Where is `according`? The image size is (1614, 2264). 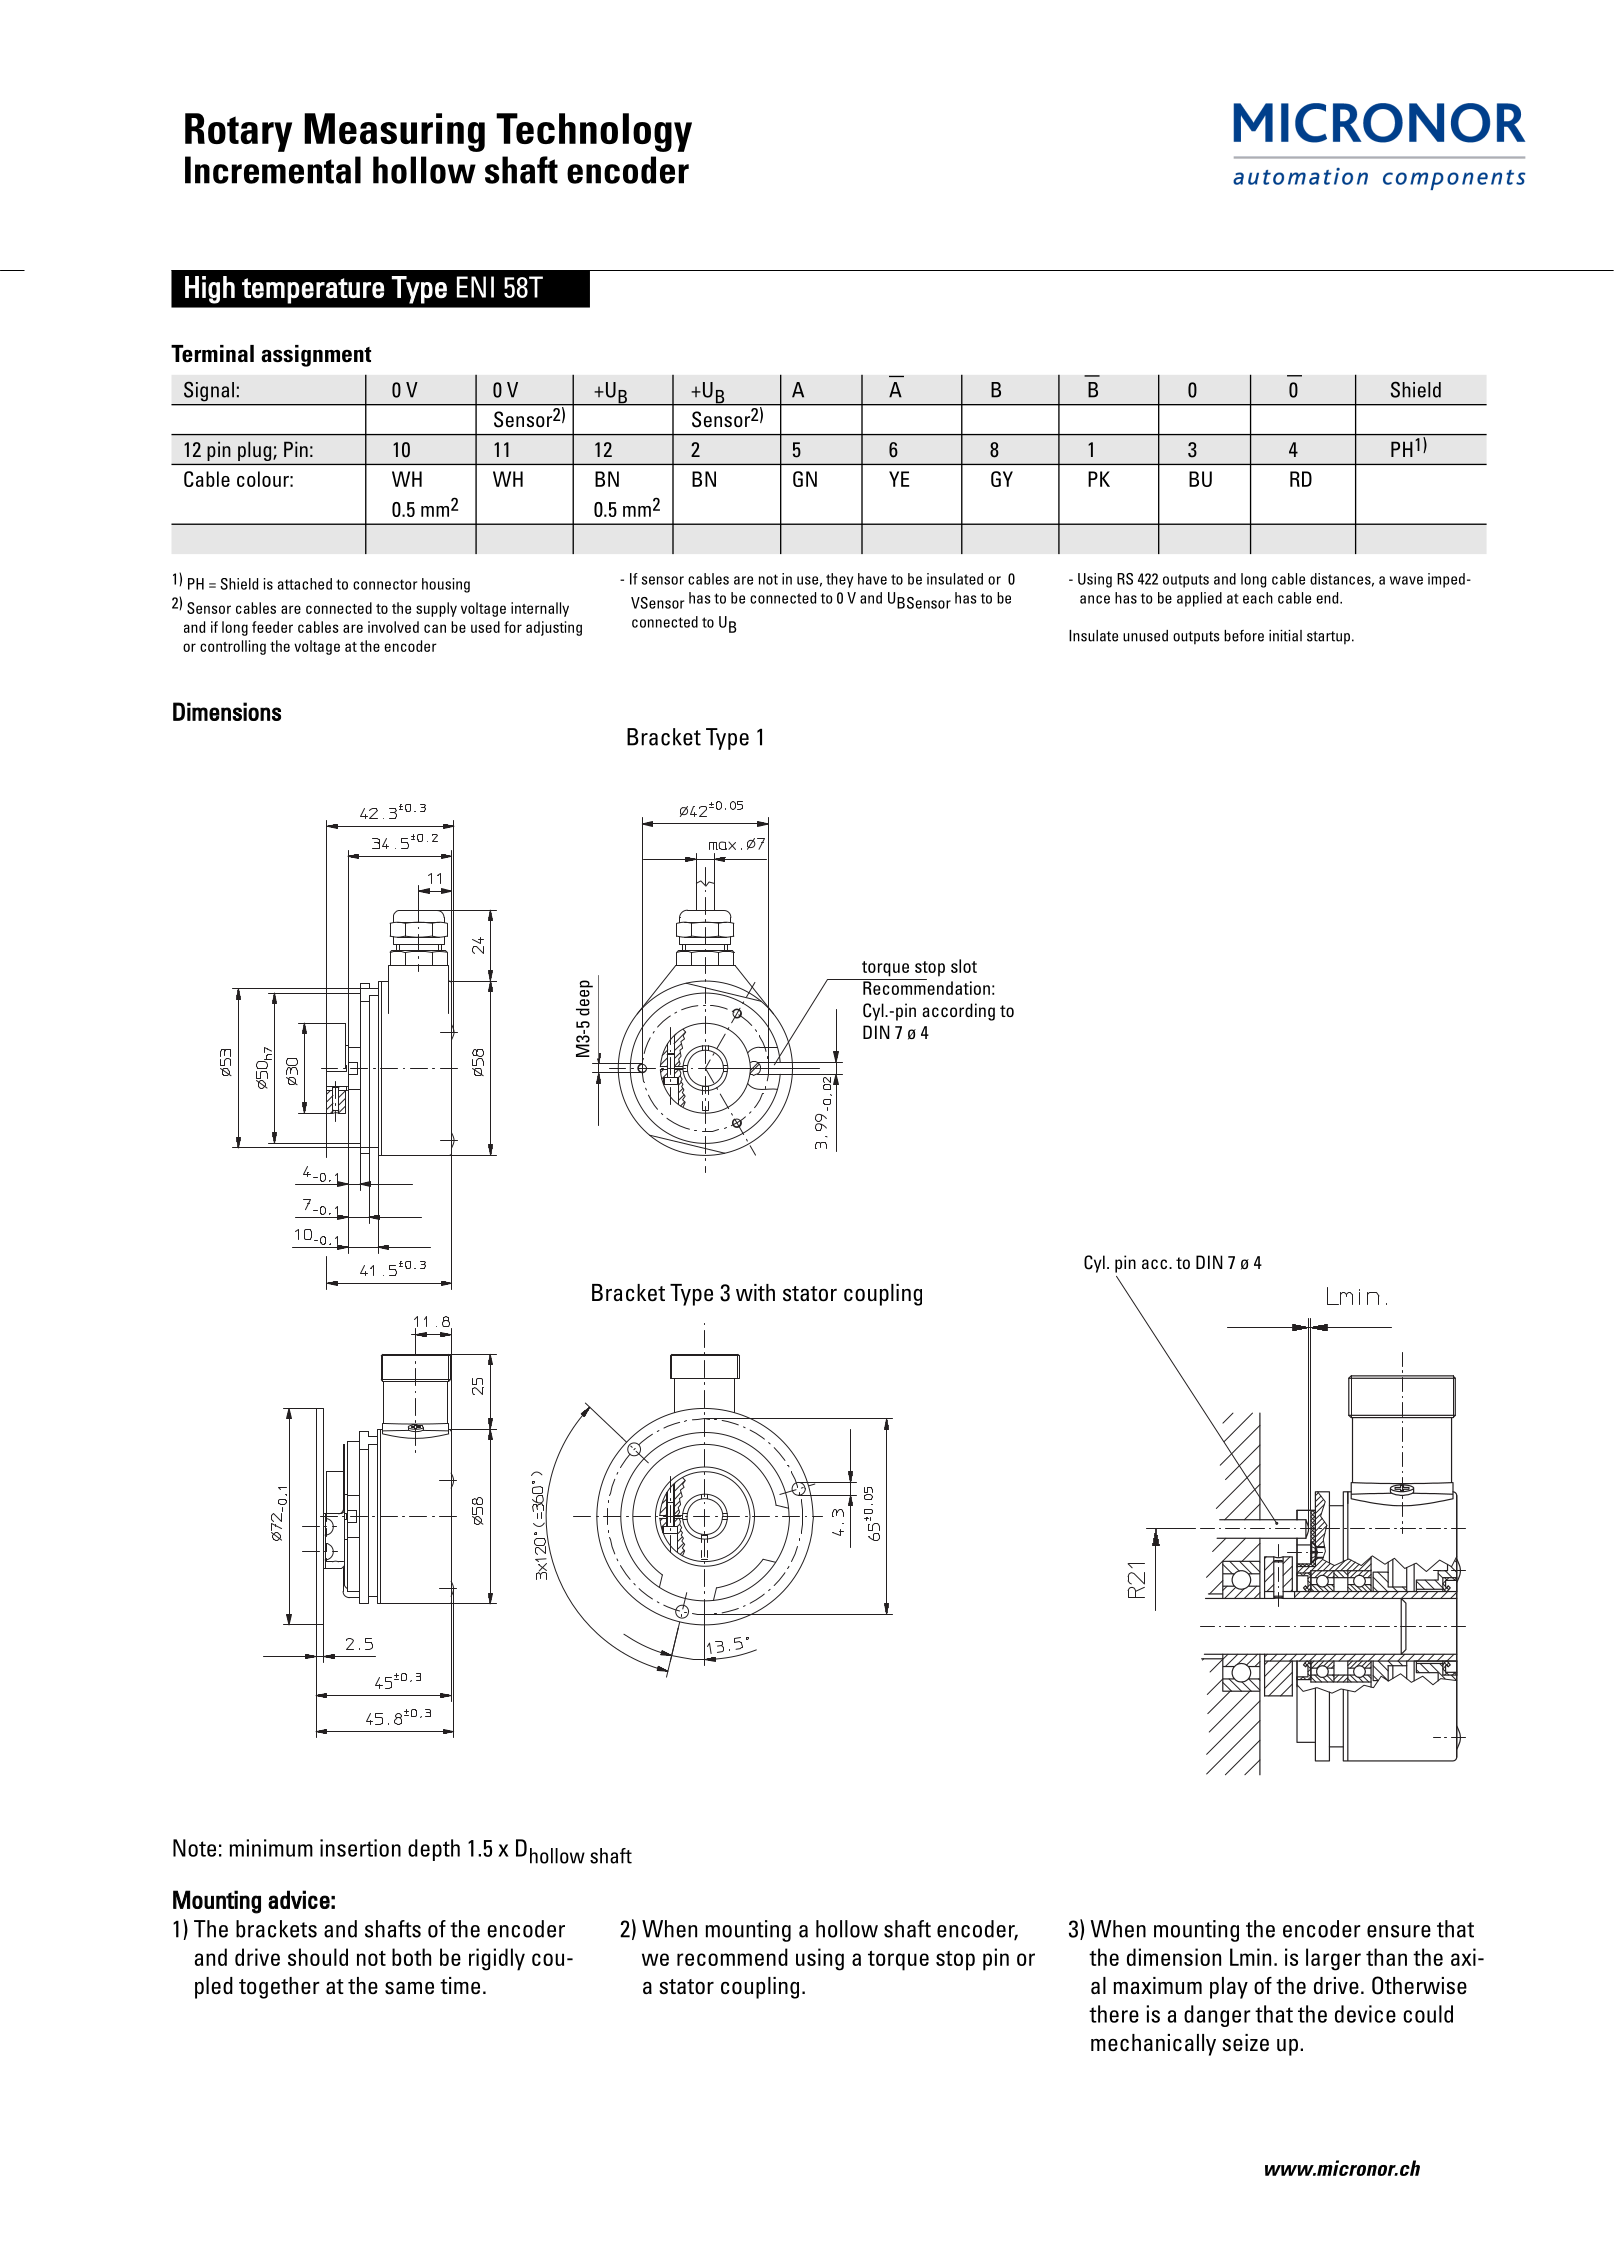 according is located at coordinates (958, 1012).
